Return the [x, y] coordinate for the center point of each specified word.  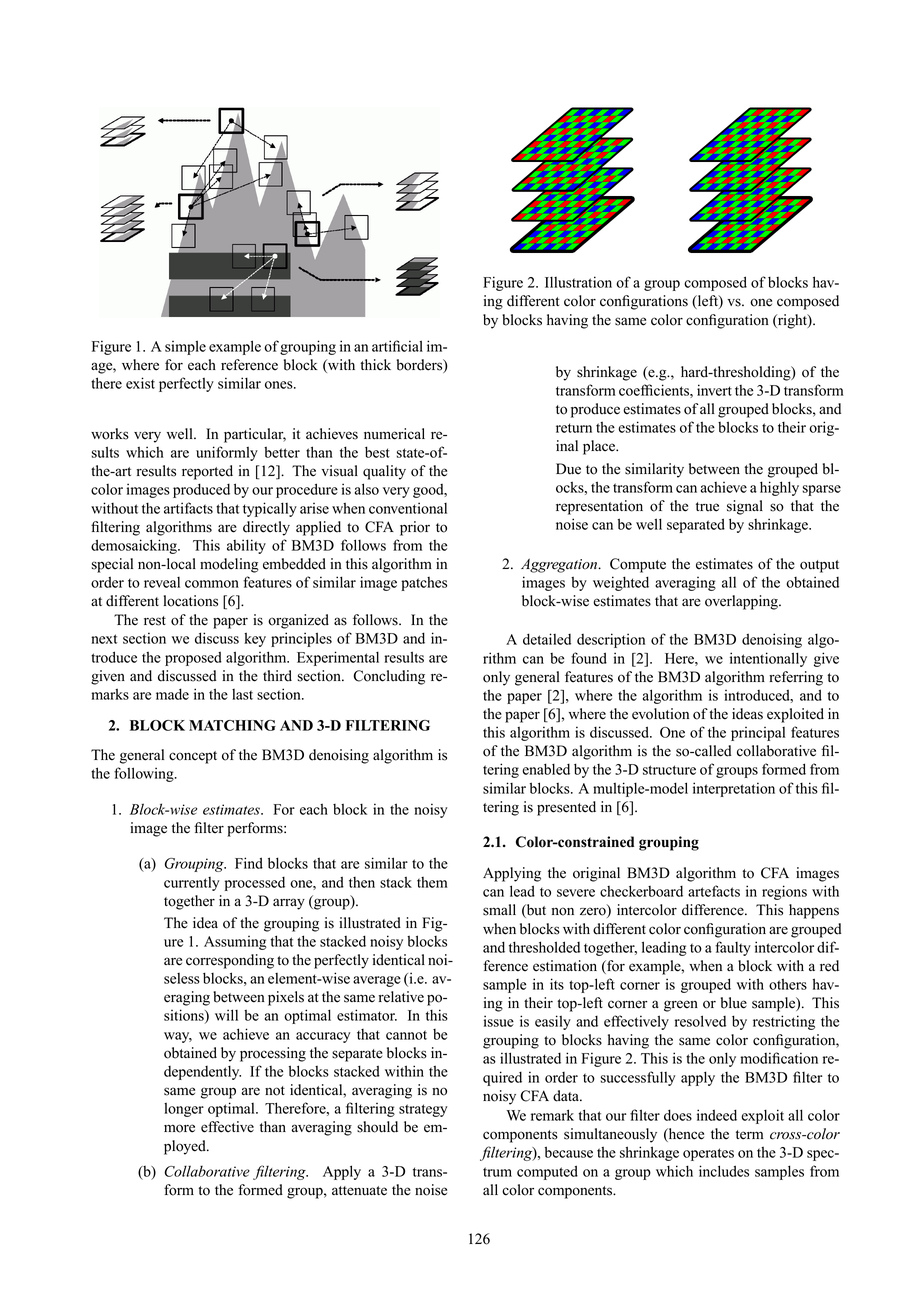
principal [758, 734]
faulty [733, 948]
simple [185, 347]
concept [193, 757]
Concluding [389, 677]
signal [745, 507]
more [179, 1128]
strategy [423, 1110]
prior [415, 528]
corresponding [230, 961]
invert [714, 390]
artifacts [188, 508]
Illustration [578, 282]
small [499, 910]
